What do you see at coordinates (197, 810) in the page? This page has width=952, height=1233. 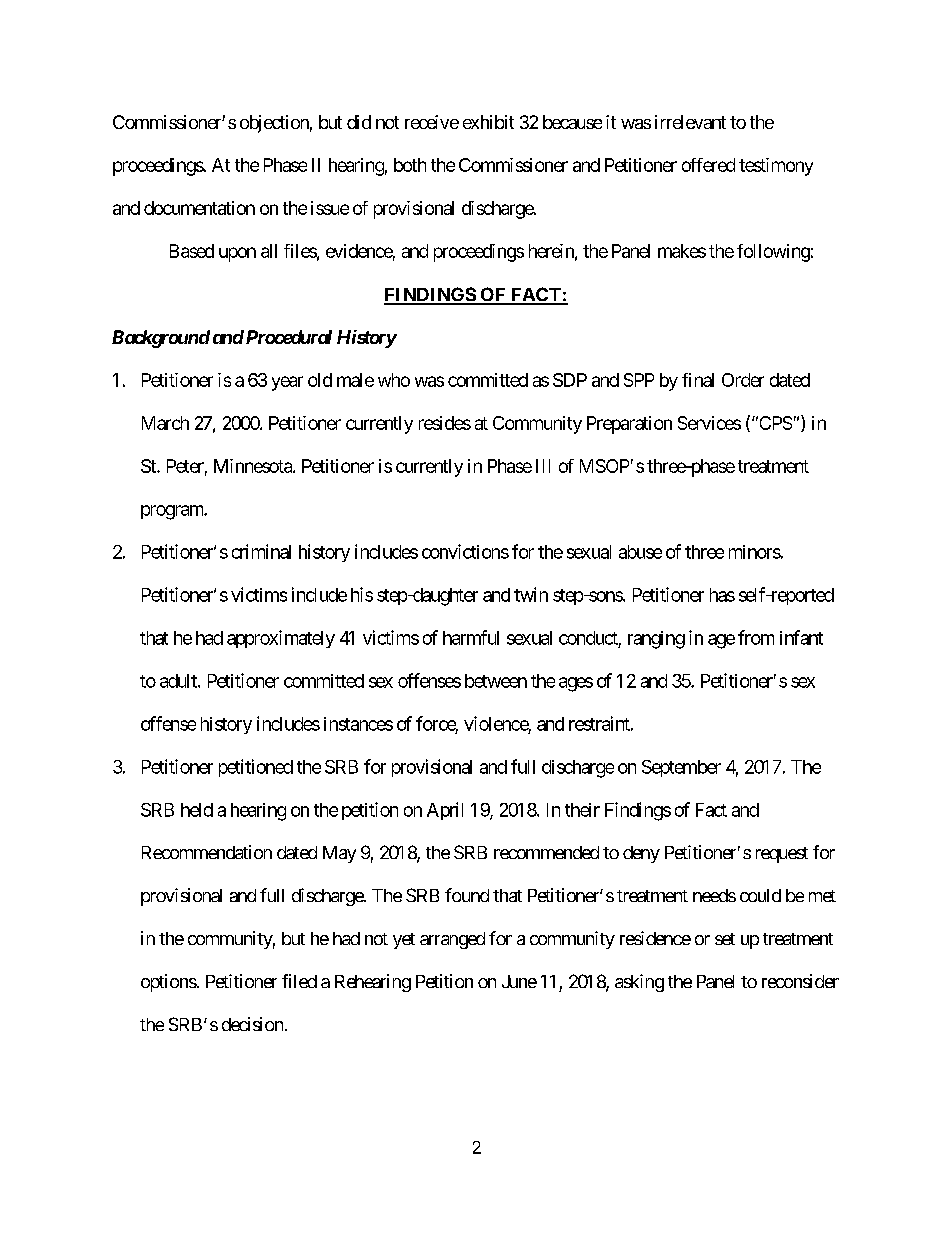 I see `held` at bounding box center [197, 810].
